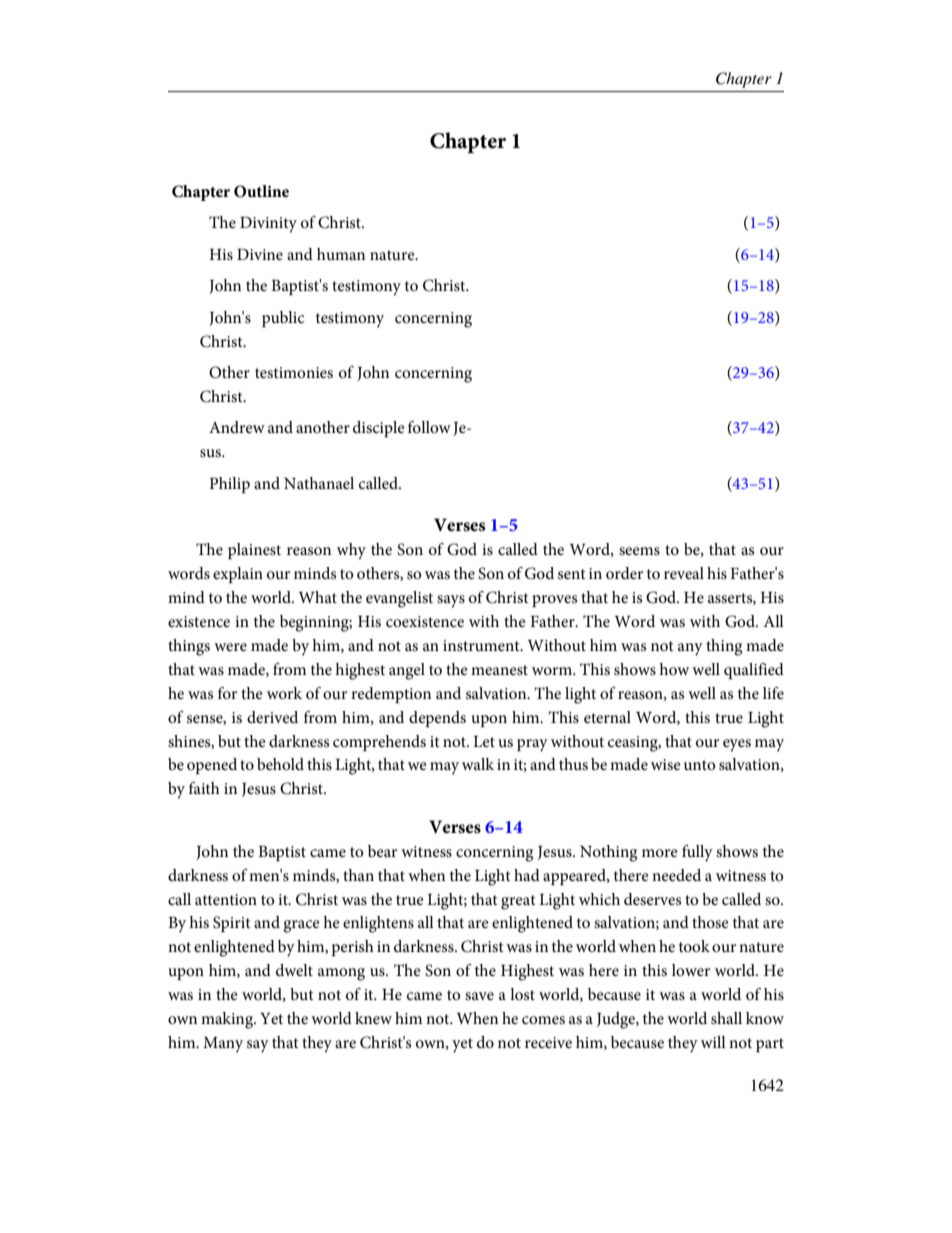  I want to click on seems, so click(639, 551).
